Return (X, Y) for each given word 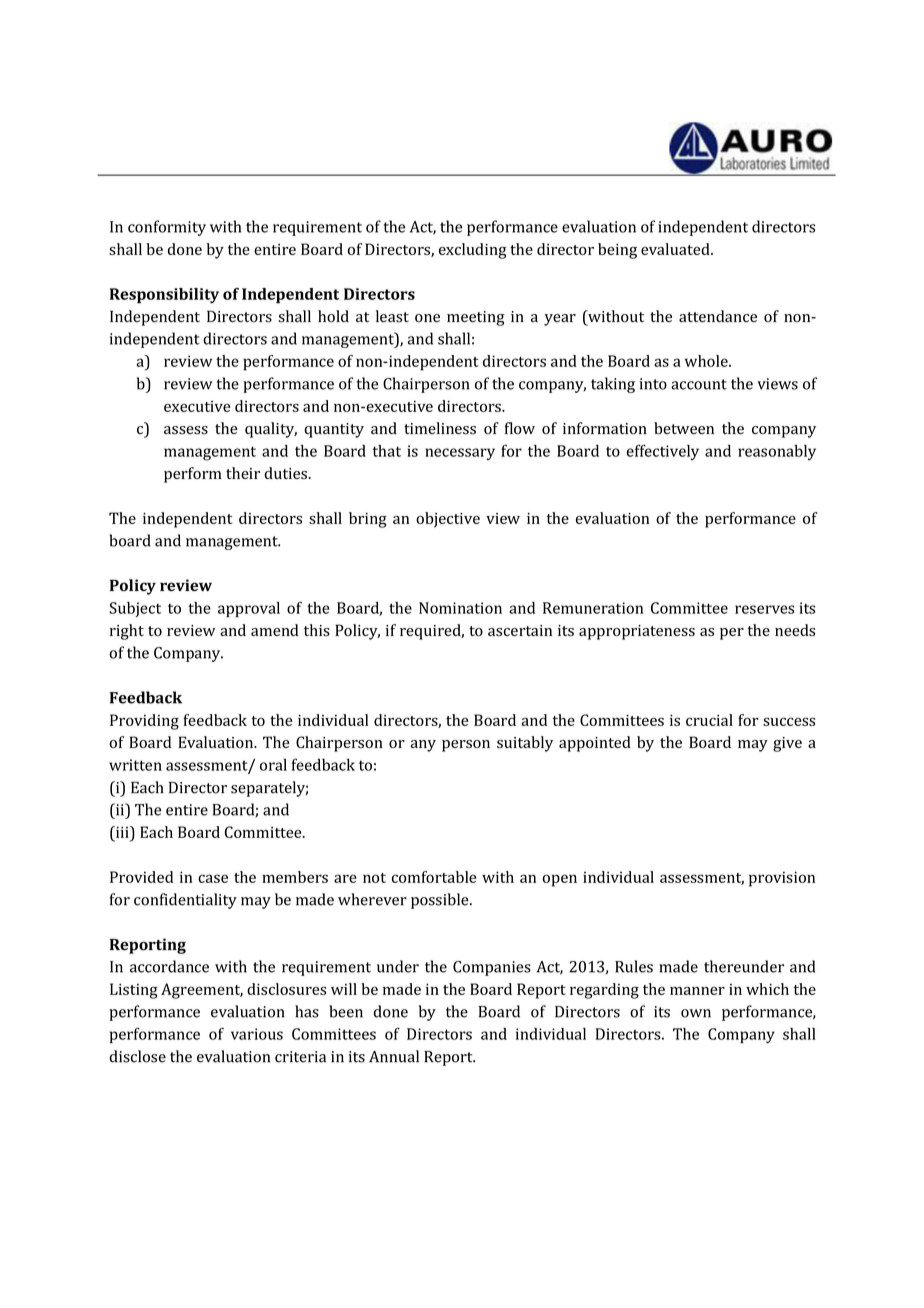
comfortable (434, 877)
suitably (525, 744)
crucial (709, 720)
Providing (144, 722)
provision (782, 879)
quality (271, 430)
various (257, 1034)
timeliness (440, 428)
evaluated (676, 249)
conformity (167, 228)
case (213, 878)
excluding (473, 251)
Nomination (460, 608)
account (699, 384)
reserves (764, 609)
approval (249, 609)
